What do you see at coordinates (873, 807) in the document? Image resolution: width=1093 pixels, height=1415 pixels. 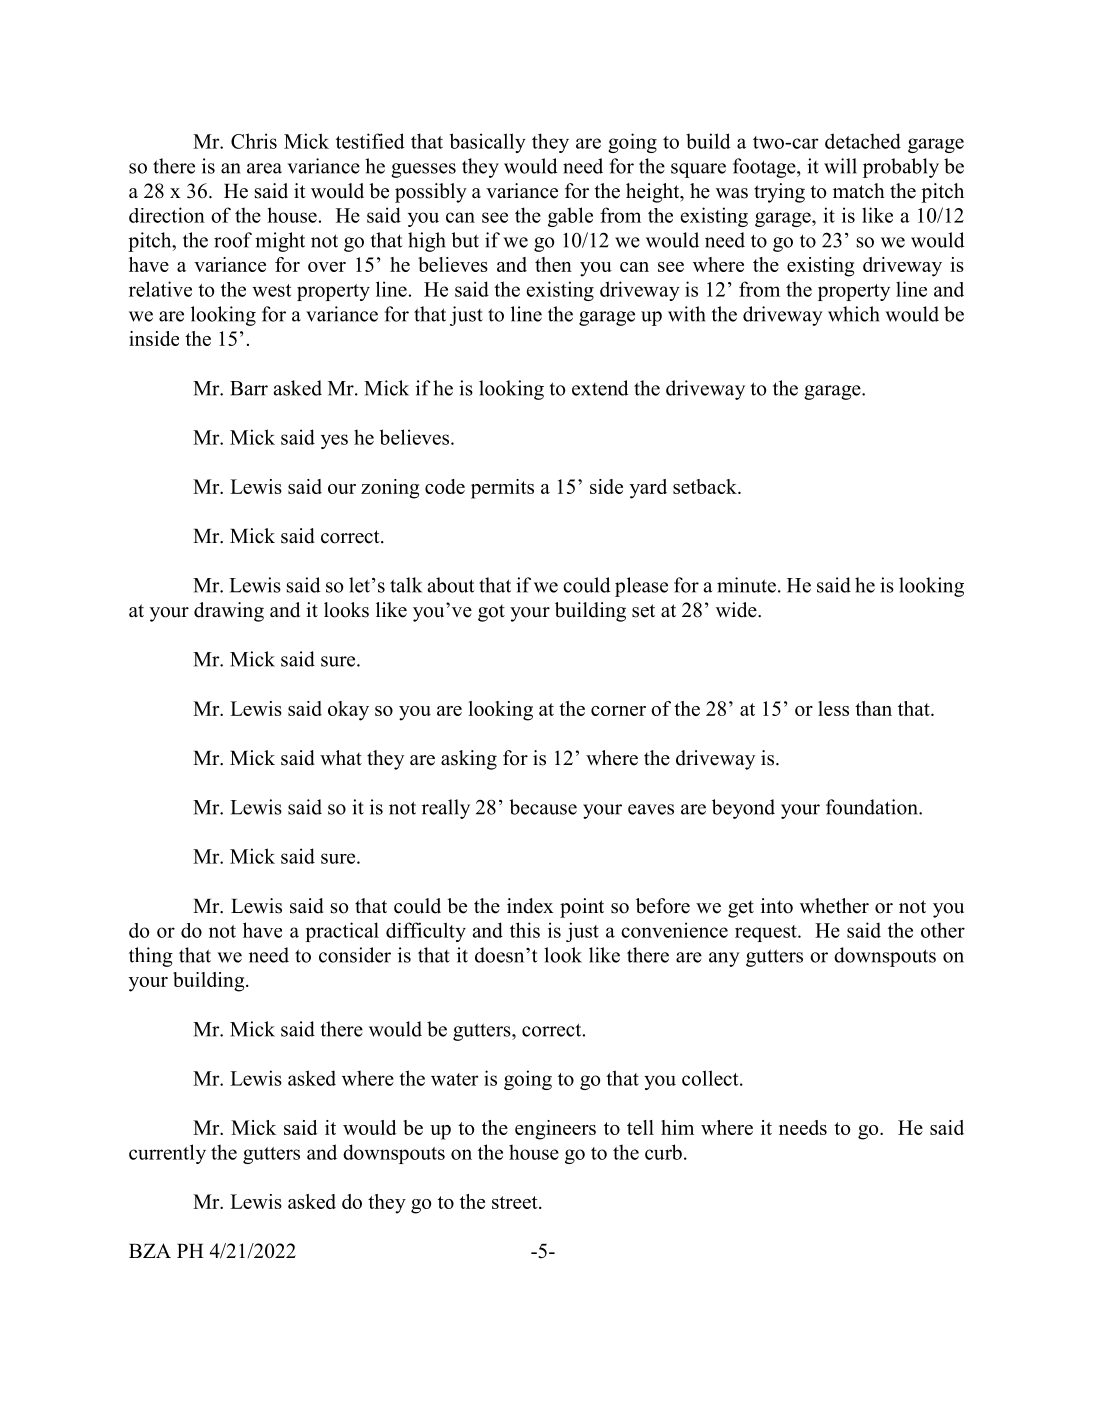 I see `foundation` at bounding box center [873, 807].
